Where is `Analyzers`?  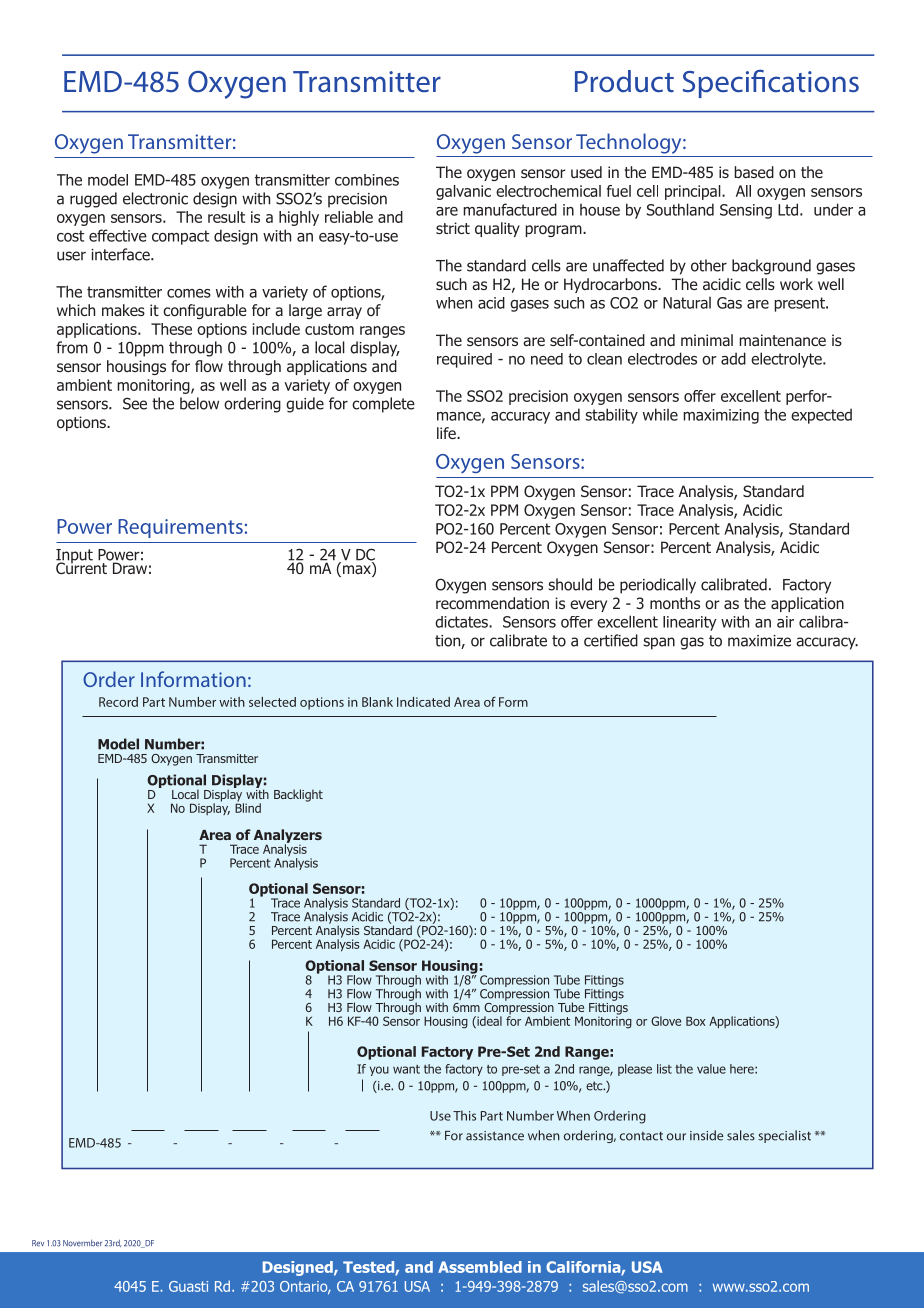 Analyzers is located at coordinates (288, 837).
